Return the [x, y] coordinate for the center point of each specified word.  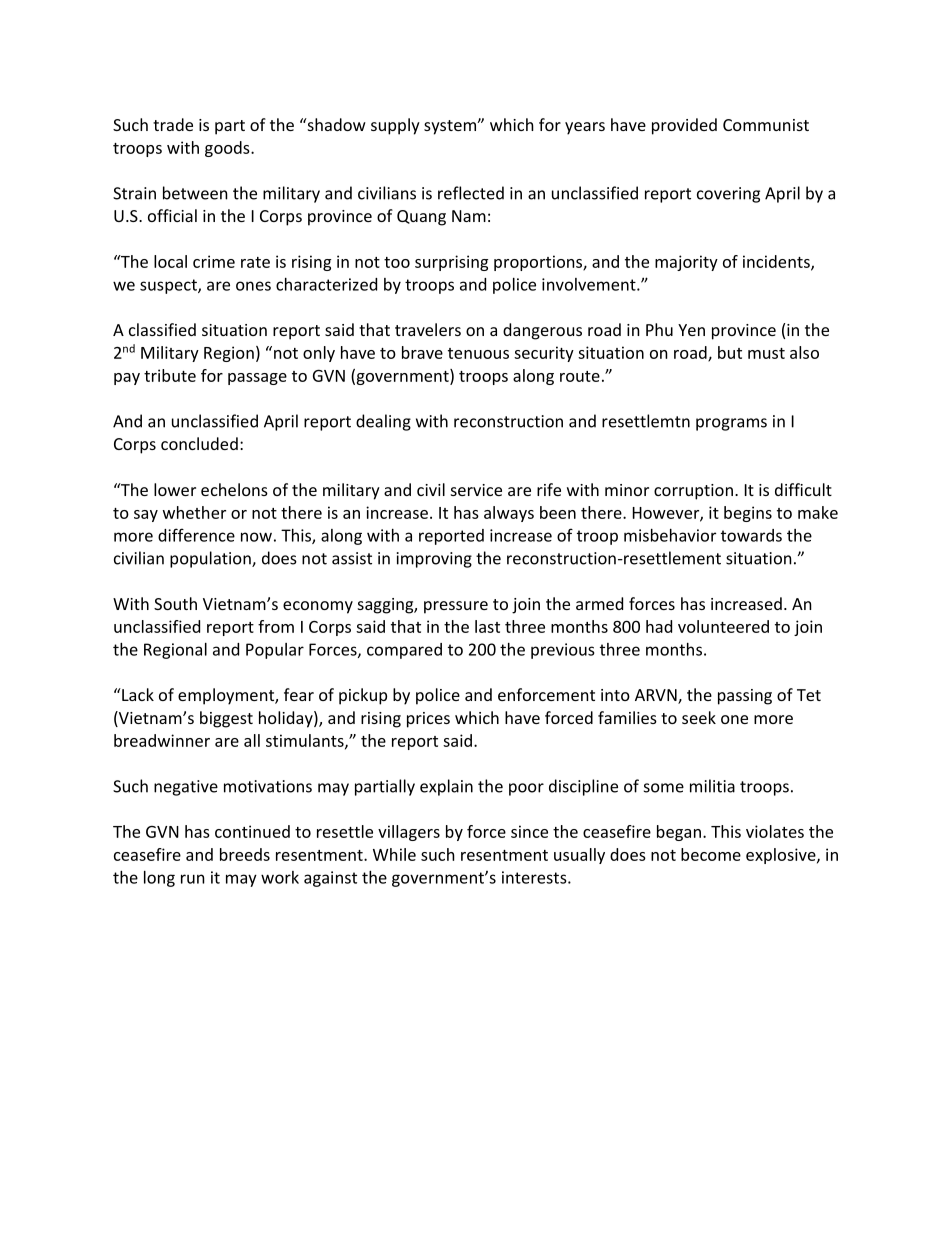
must [766, 353]
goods [228, 149]
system [451, 127]
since [529, 831]
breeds [245, 854]
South [175, 603]
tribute [170, 375]
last [487, 626]
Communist [766, 125]
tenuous [478, 353]
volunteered [723, 626]
